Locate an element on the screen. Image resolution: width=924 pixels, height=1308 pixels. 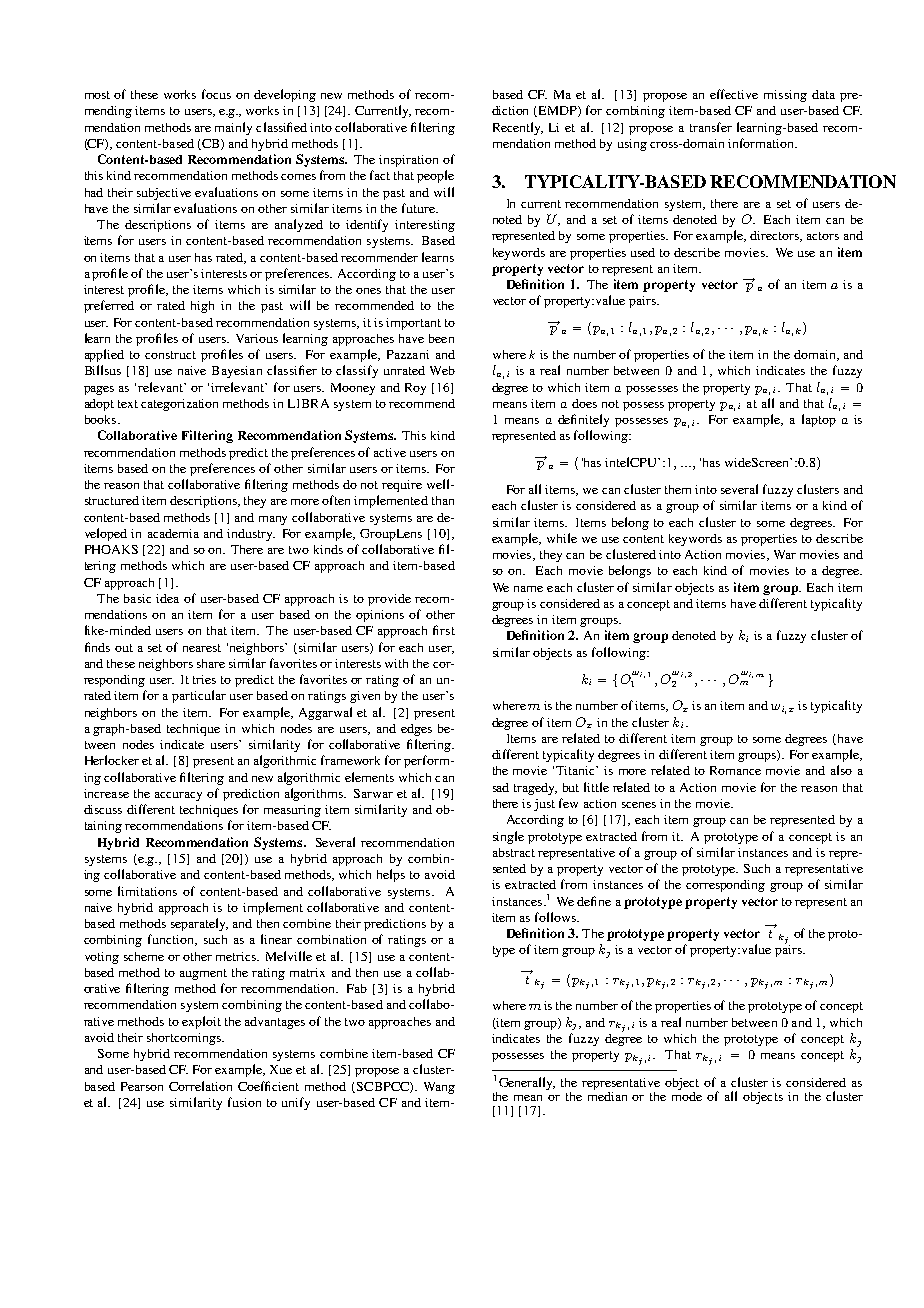
information is located at coordinates (762, 143).
